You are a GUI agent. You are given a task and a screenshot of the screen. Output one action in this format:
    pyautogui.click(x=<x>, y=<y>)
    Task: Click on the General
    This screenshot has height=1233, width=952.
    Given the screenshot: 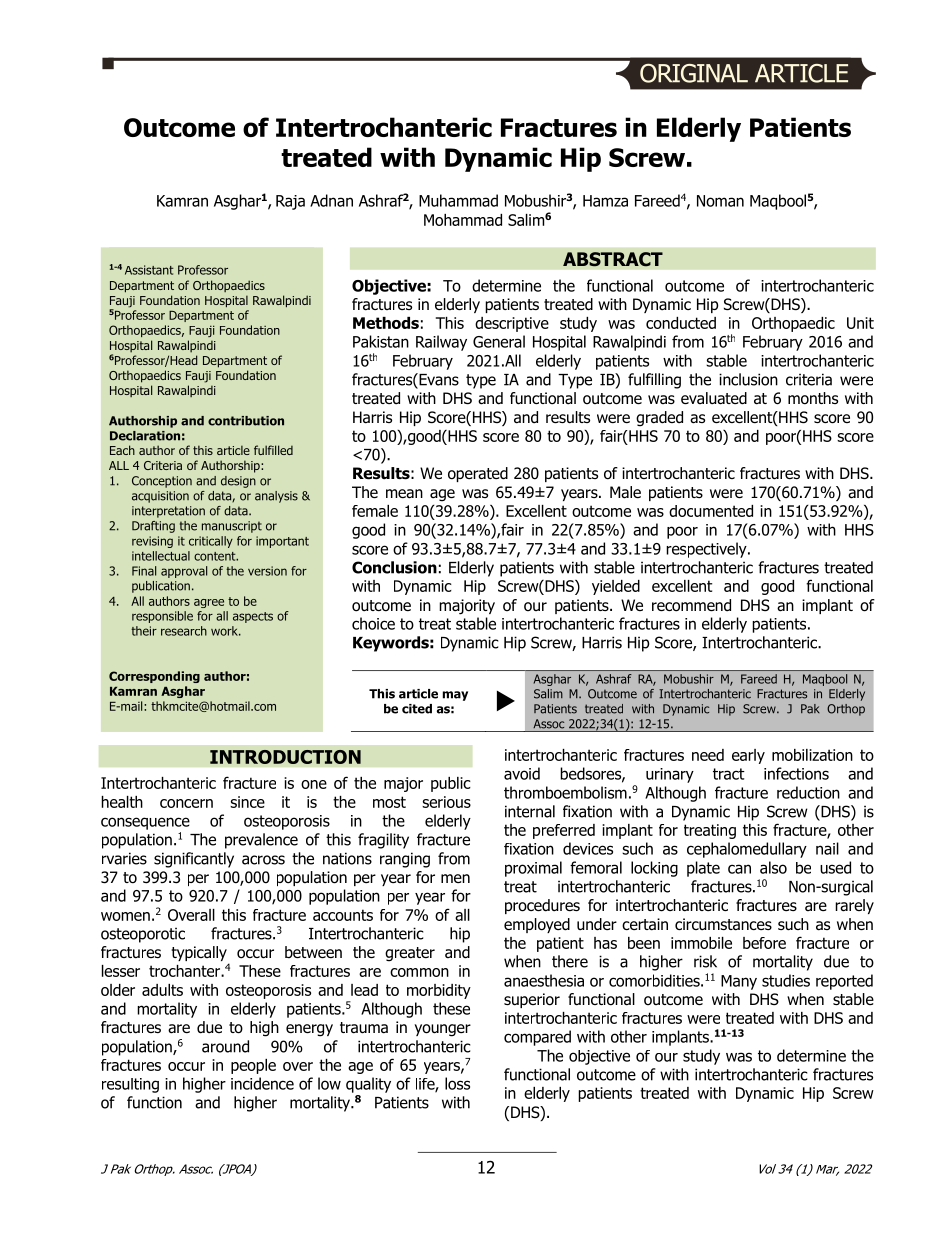 What is the action you would take?
    pyautogui.click(x=499, y=341)
